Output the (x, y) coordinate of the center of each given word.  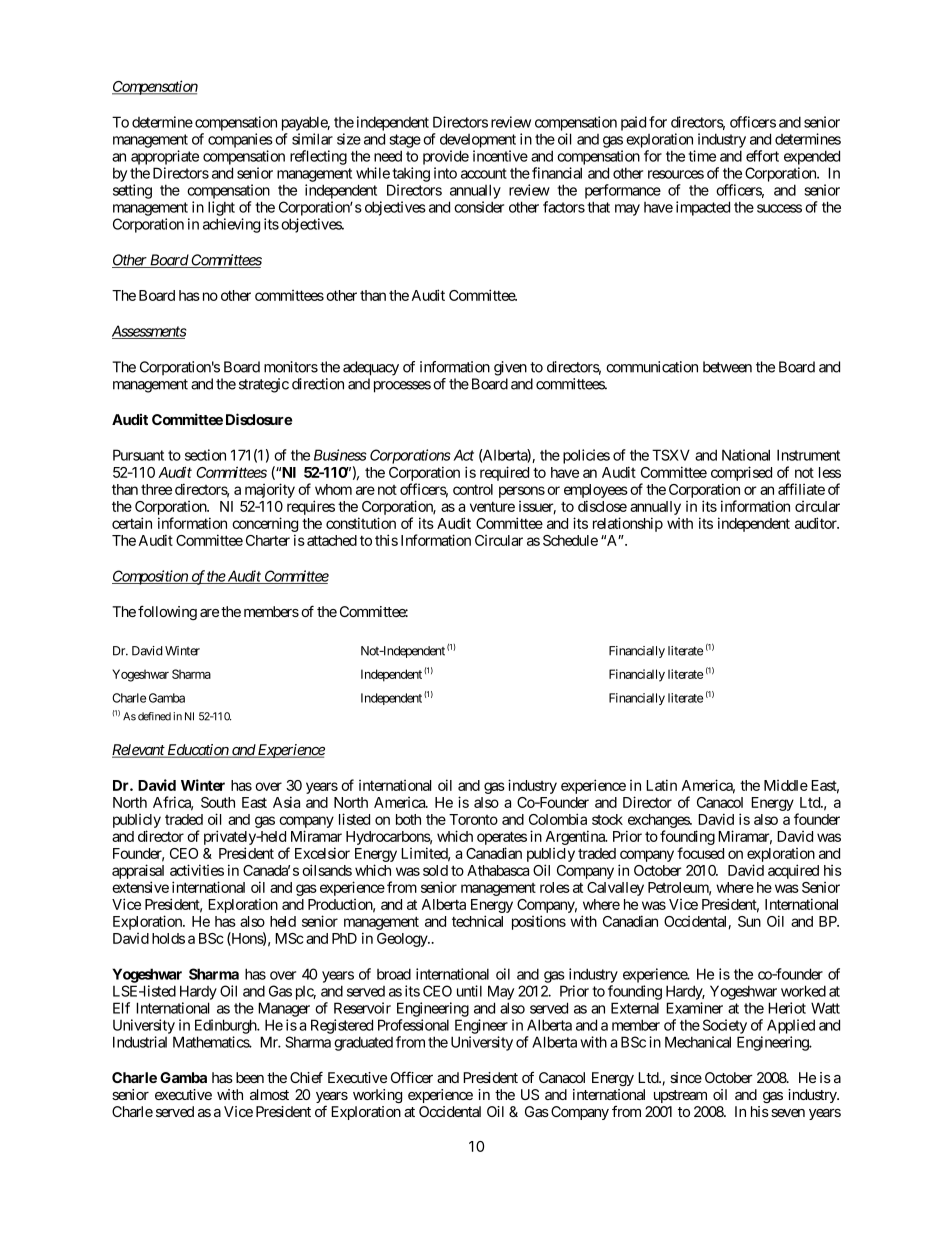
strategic (264, 385)
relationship (628, 524)
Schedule (570, 540)
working (377, 1096)
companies (240, 140)
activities (197, 870)
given (510, 368)
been (250, 1077)
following (167, 612)
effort (762, 156)
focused (700, 853)
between (727, 367)
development (478, 140)
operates (502, 838)
